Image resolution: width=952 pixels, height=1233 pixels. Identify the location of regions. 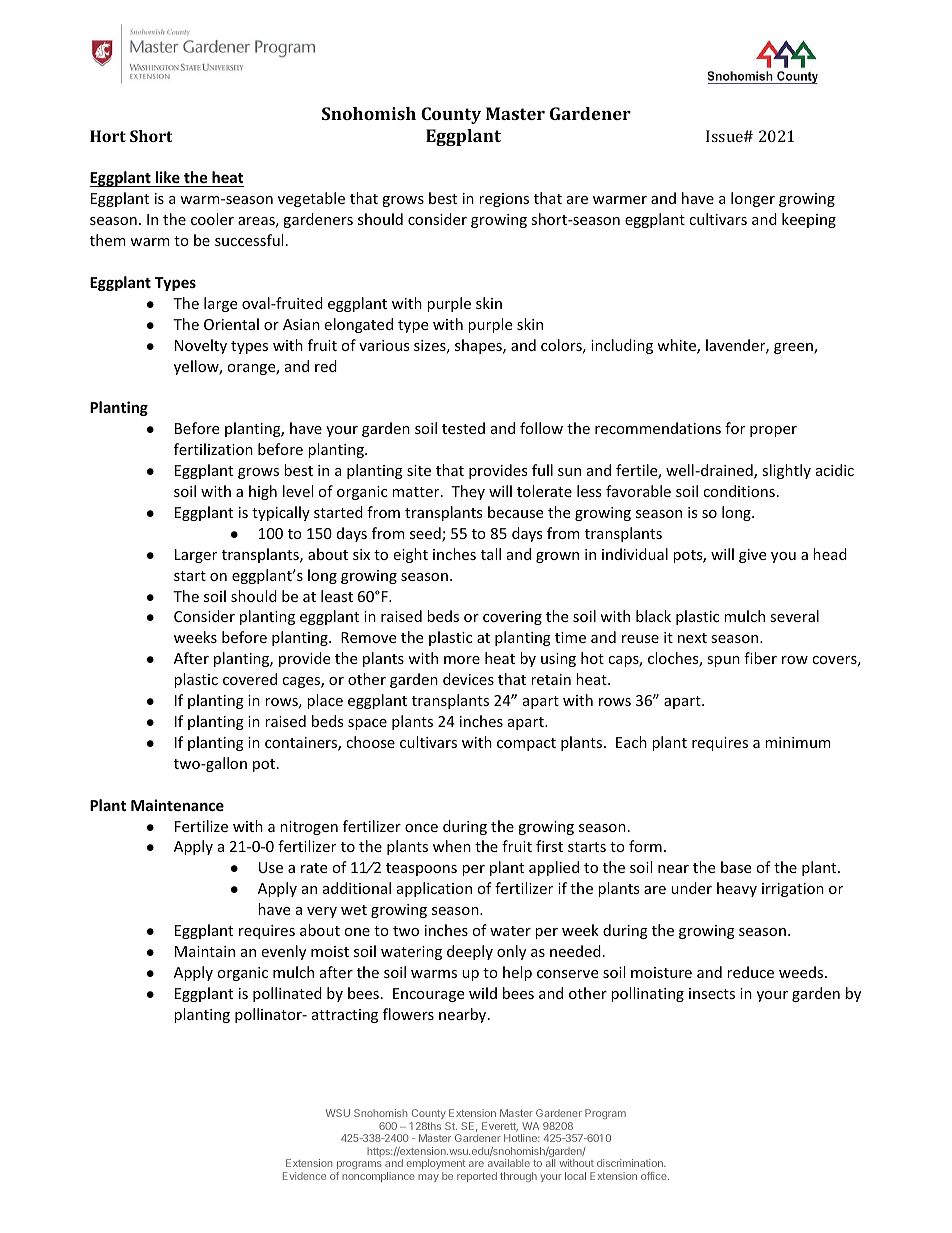
(504, 200).
